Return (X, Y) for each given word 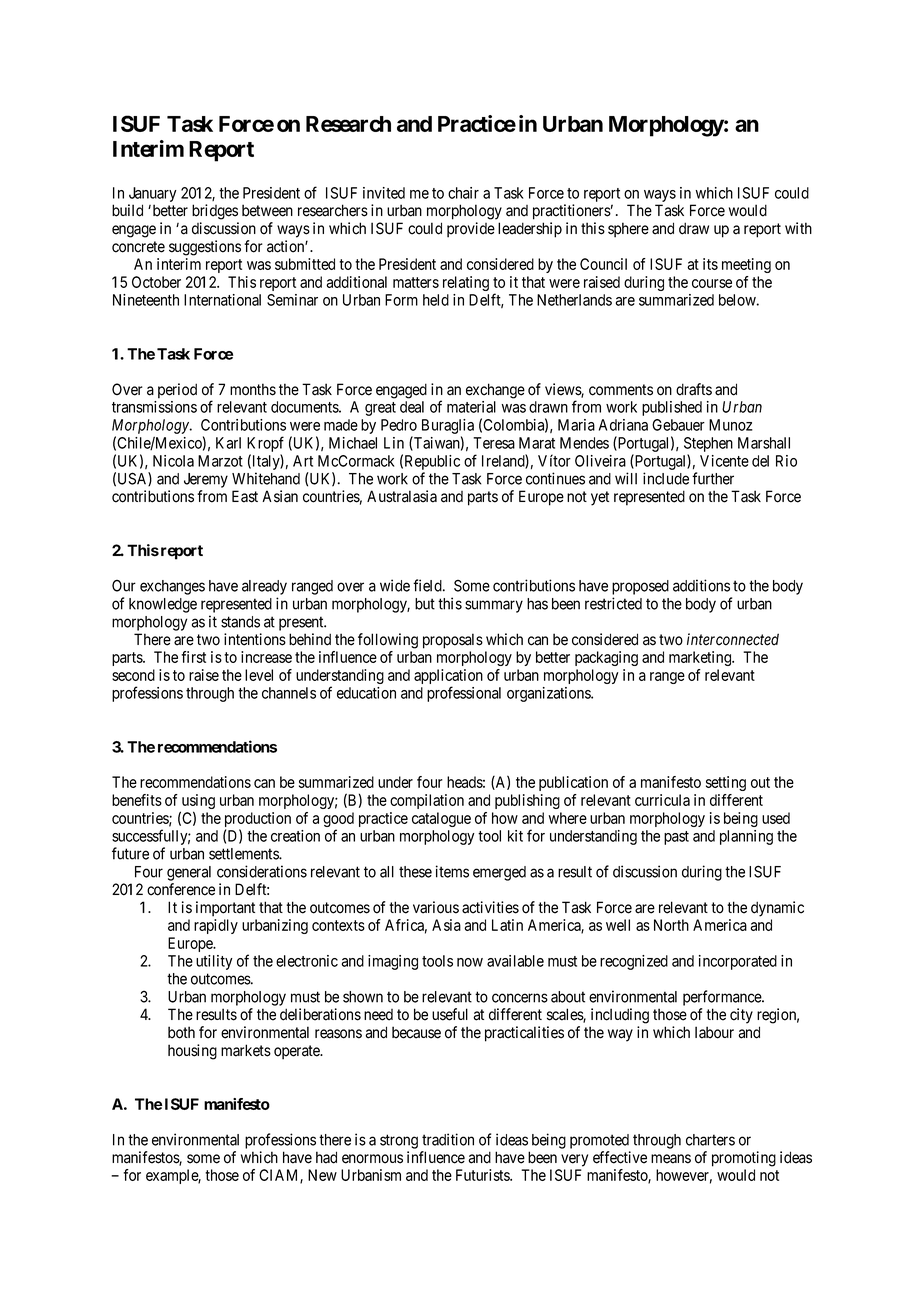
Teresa (494, 443)
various (436, 907)
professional (464, 694)
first (193, 657)
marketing (701, 658)
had (326, 1157)
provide (471, 230)
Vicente (724, 461)
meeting (746, 265)
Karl (228, 443)
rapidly (216, 926)
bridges (215, 212)
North (671, 925)
